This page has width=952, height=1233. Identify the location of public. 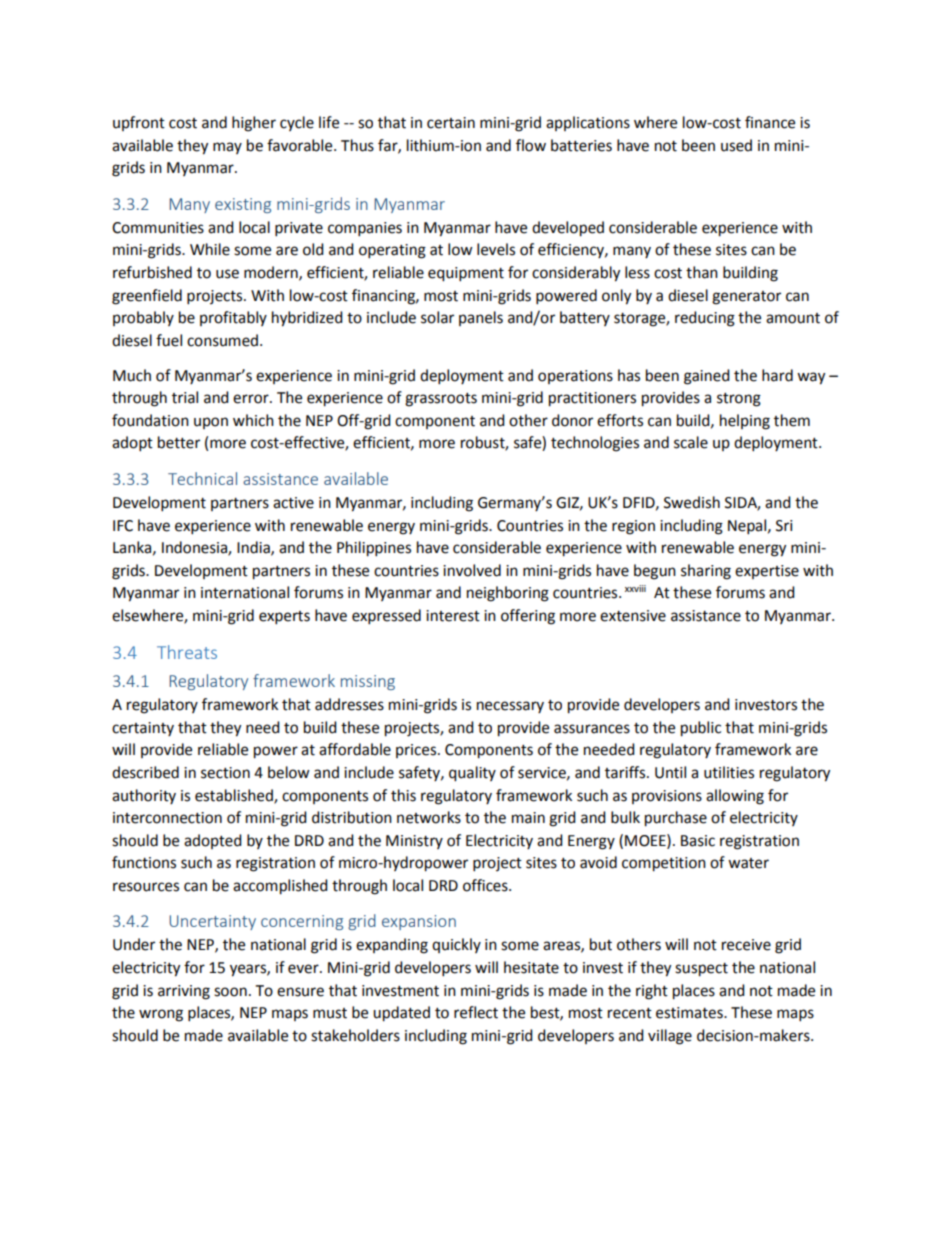
(701, 729).
